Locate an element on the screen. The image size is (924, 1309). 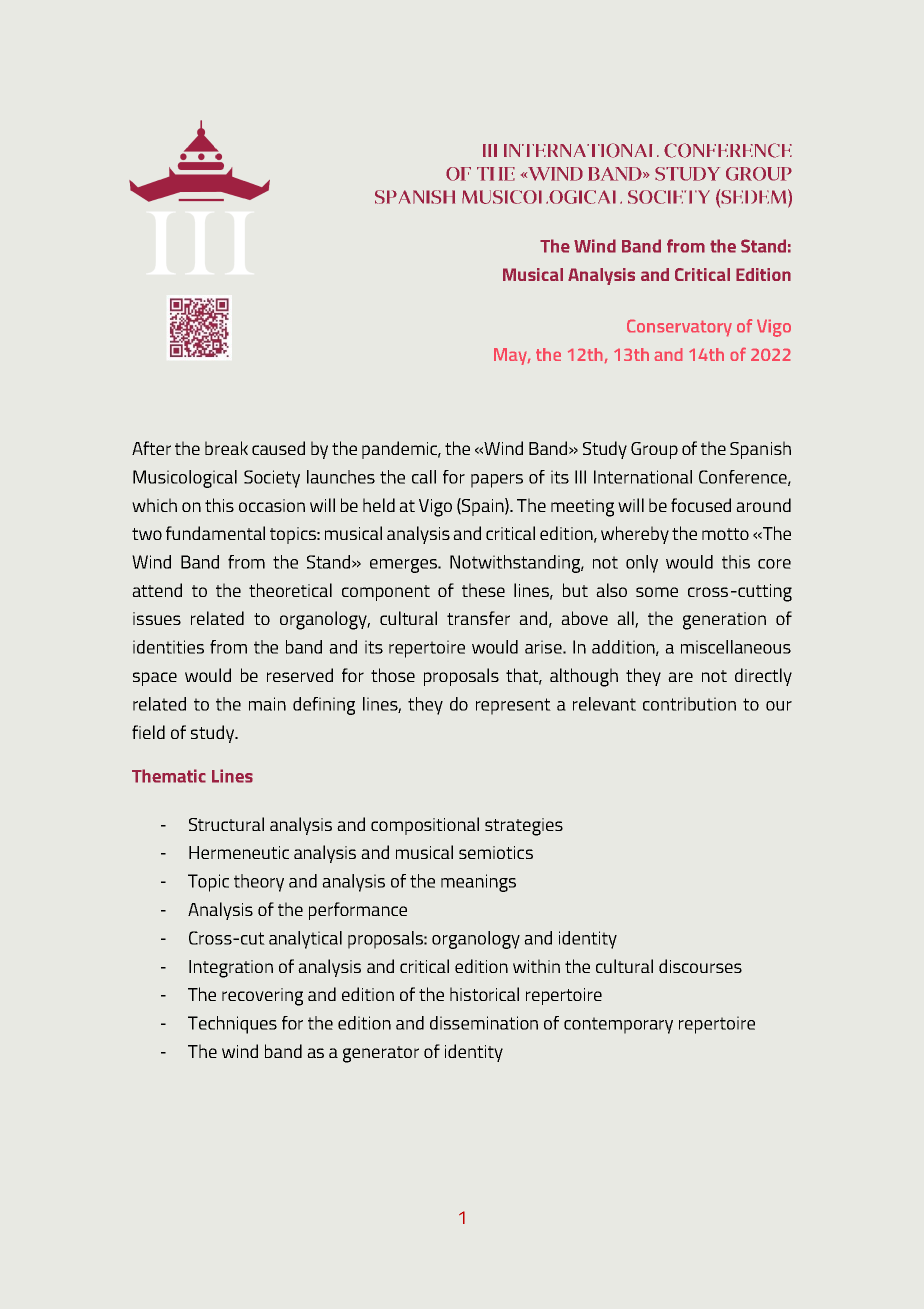
contribution is located at coordinates (689, 704).
